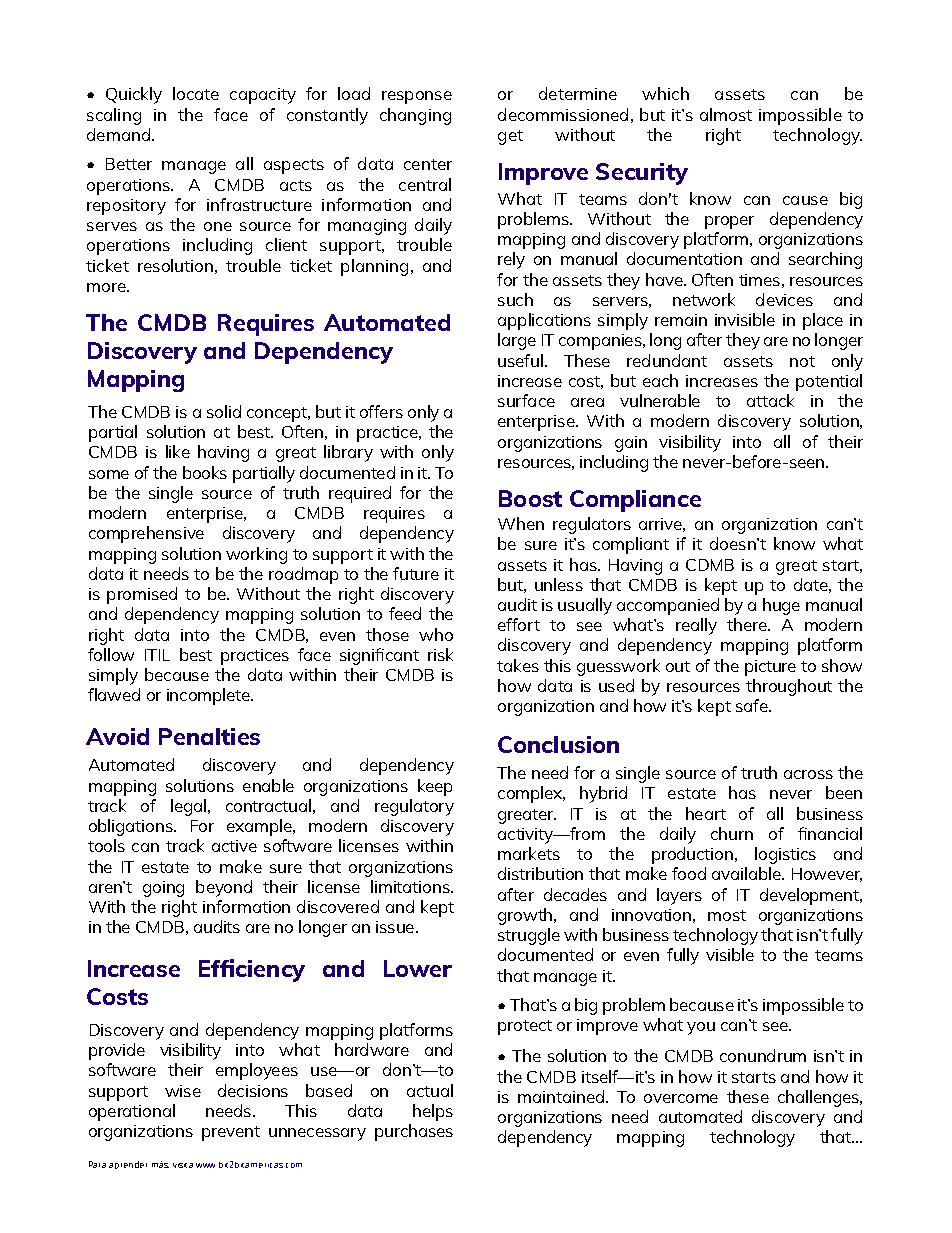 The width and height of the document is (952, 1233). I want to click on helps, so click(433, 1112).
